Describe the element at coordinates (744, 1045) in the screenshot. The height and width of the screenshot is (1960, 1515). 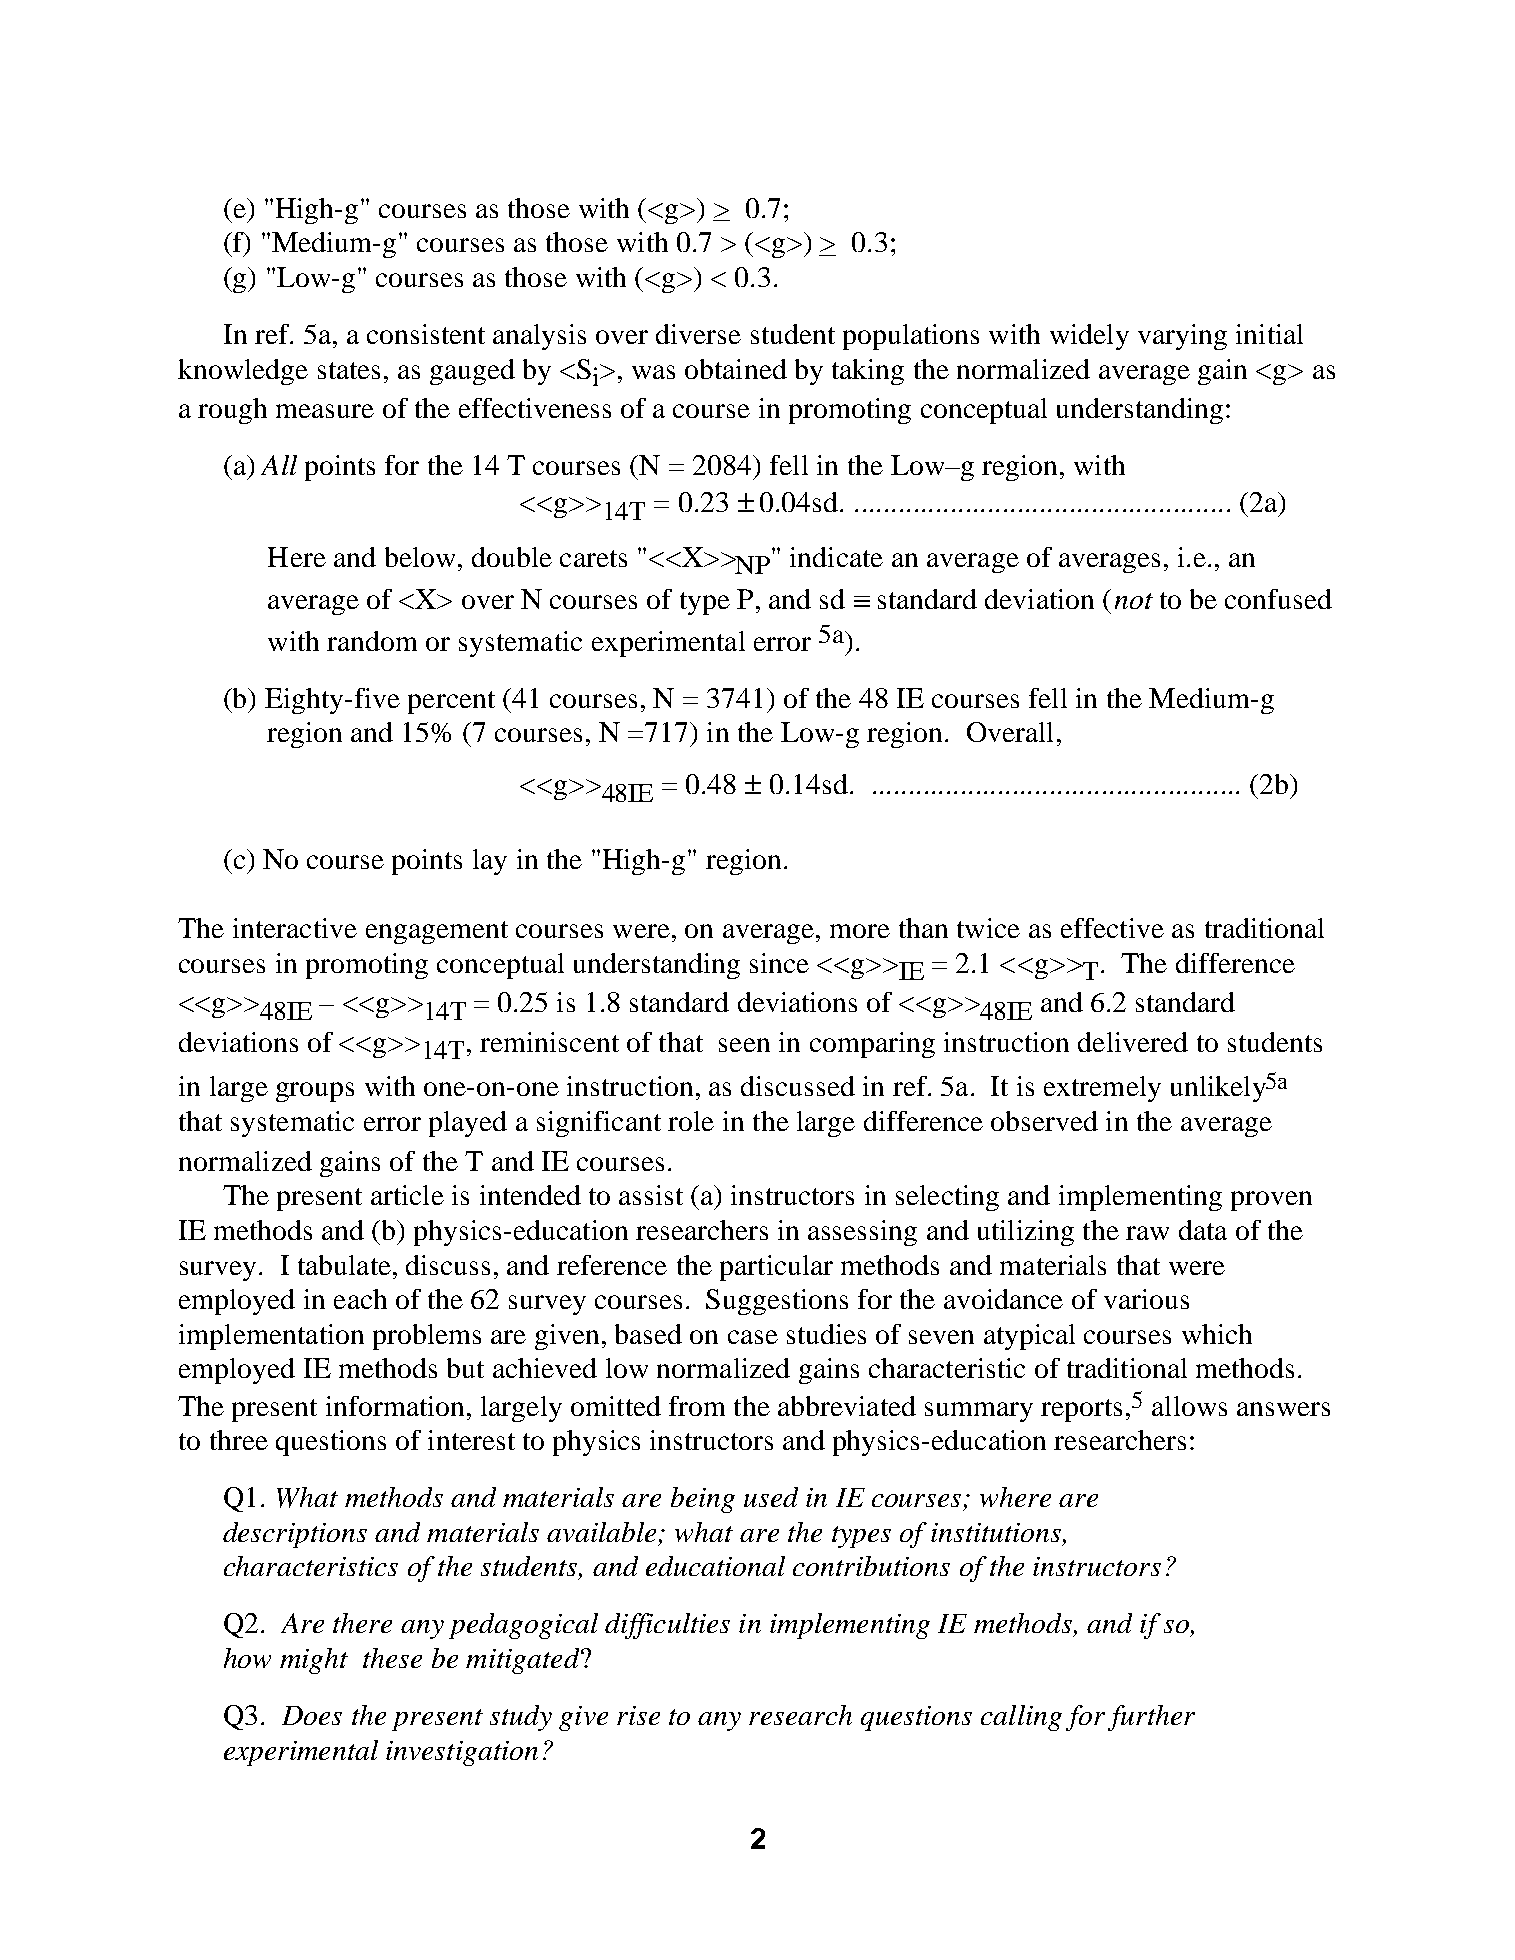
I see `seen` at that location.
